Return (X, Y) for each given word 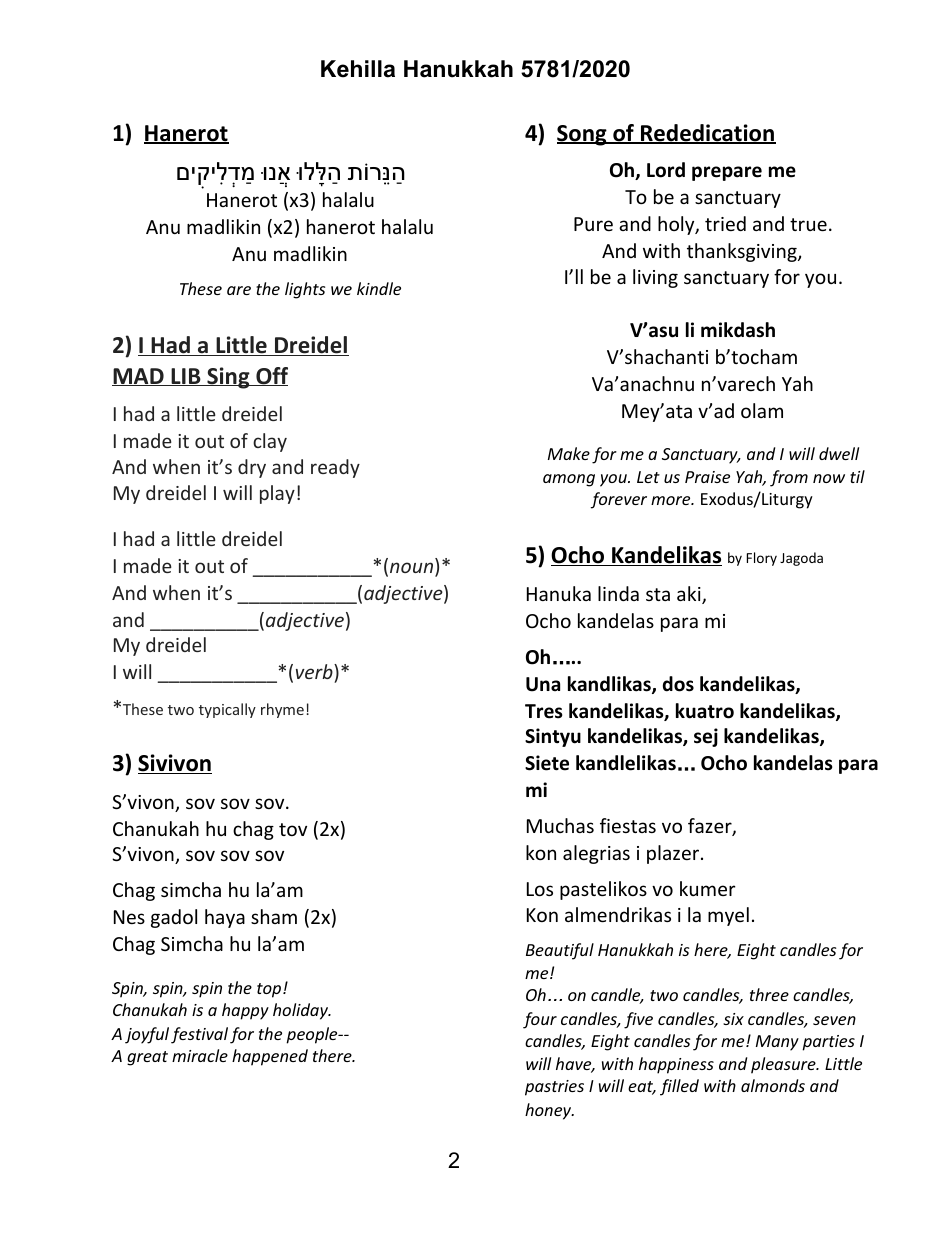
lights (305, 290)
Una (543, 684)
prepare (727, 173)
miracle (200, 1055)
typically (227, 710)
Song (583, 135)
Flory (762, 559)
